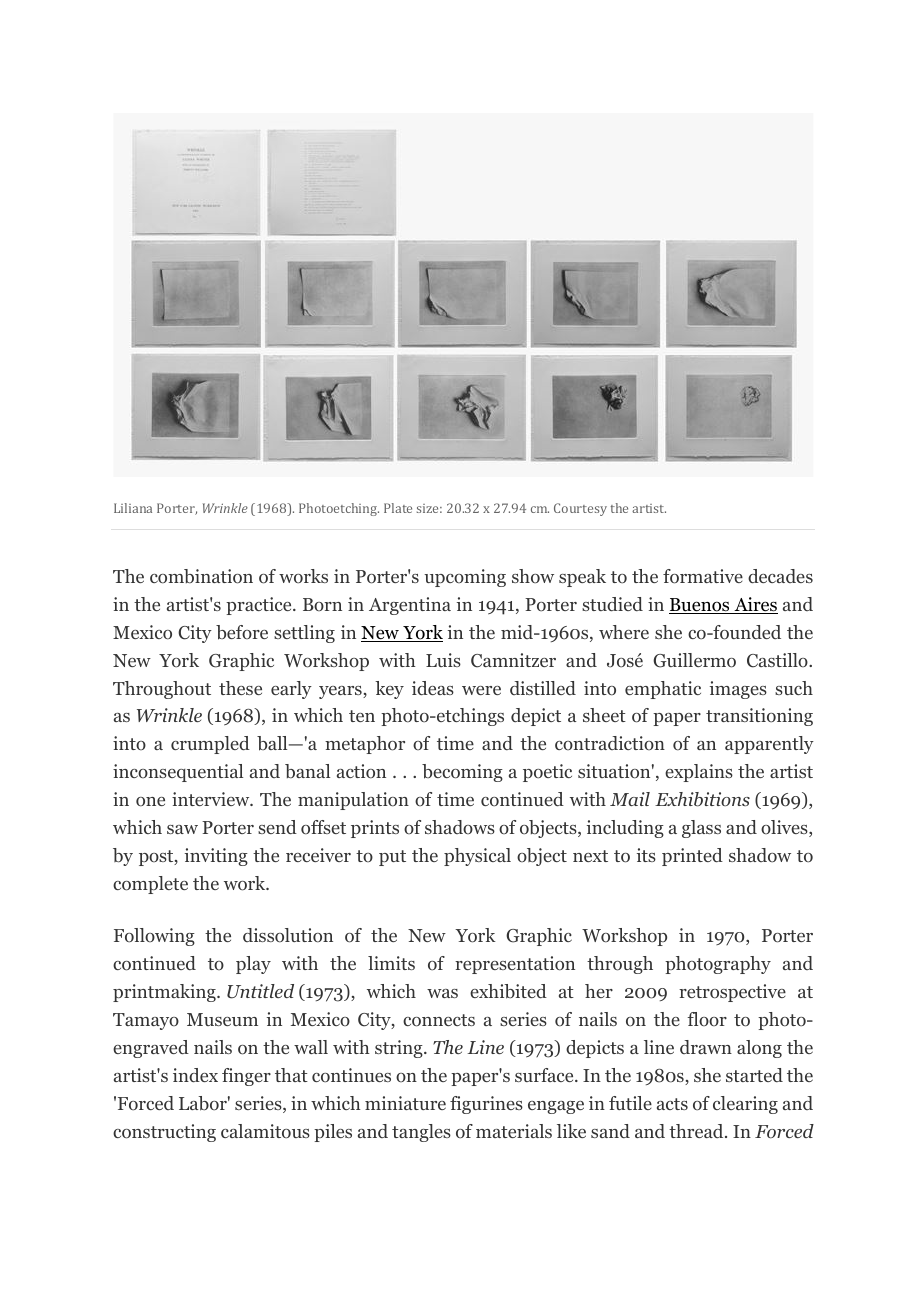 The height and width of the document is (1308, 924). I want to click on were, so click(481, 690).
